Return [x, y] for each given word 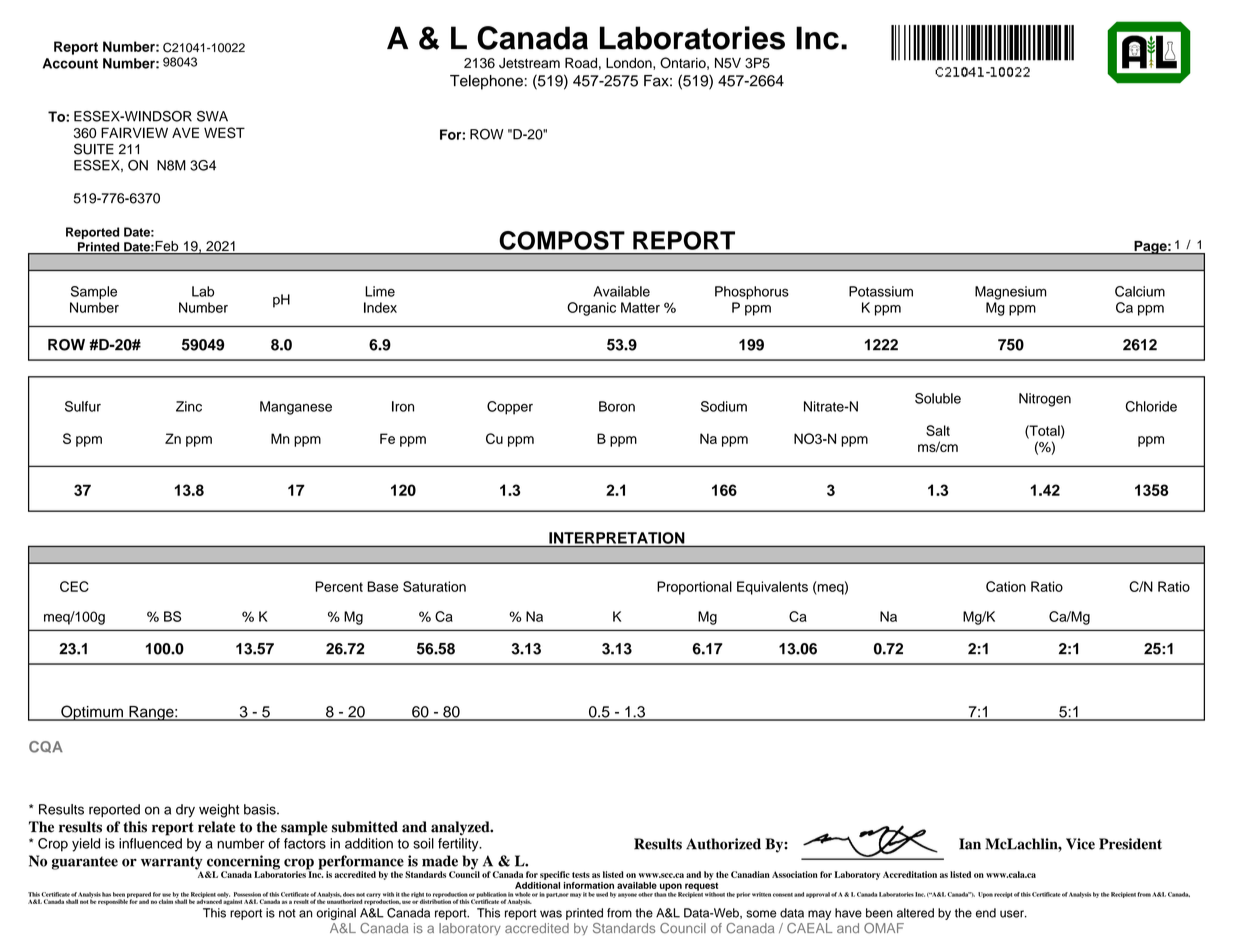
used [602, 894]
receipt [1003, 895]
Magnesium [1011, 293]
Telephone [486, 82]
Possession [247, 894]
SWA [212, 116]
